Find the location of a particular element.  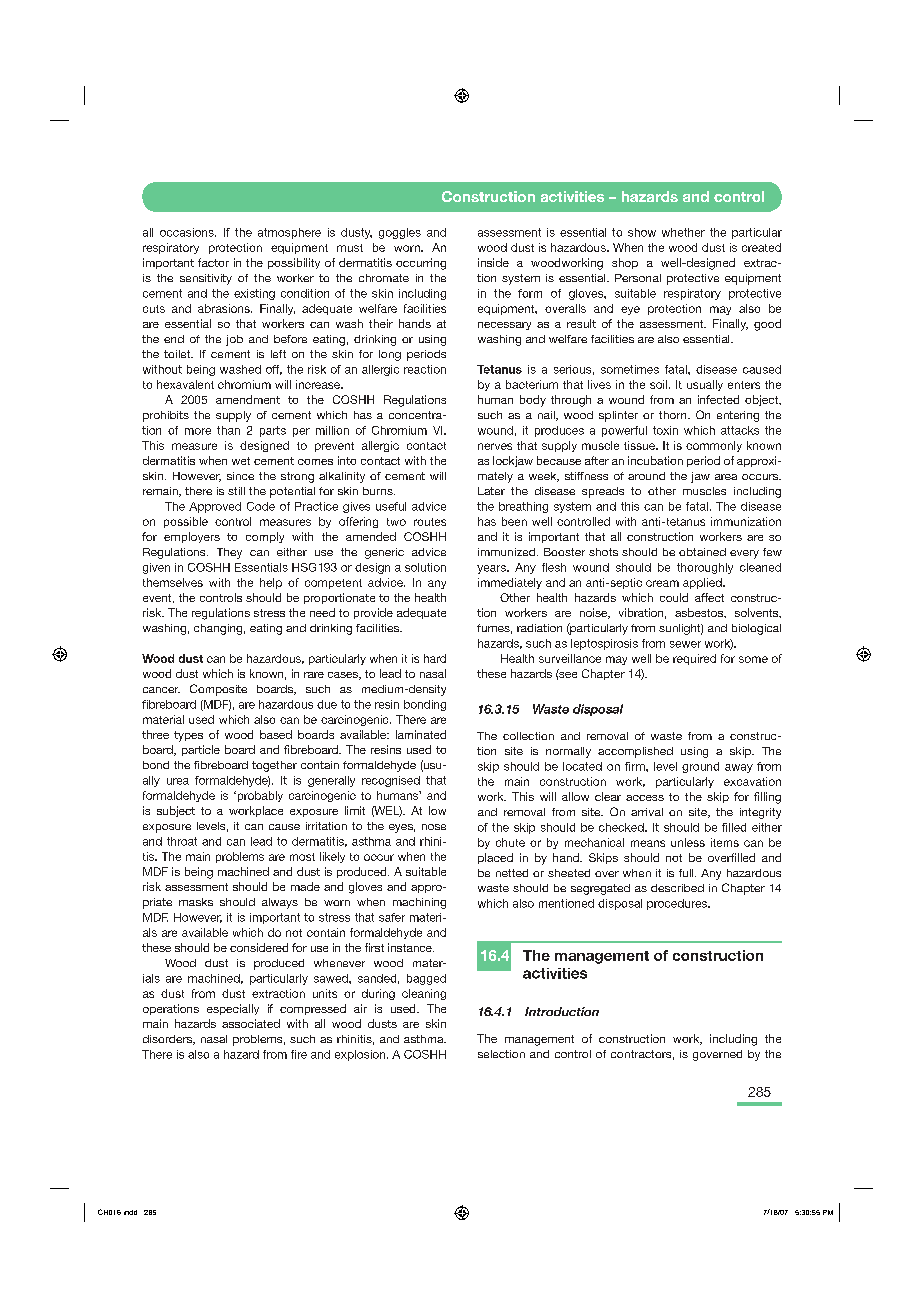

asbestos is located at coordinates (700, 613).
